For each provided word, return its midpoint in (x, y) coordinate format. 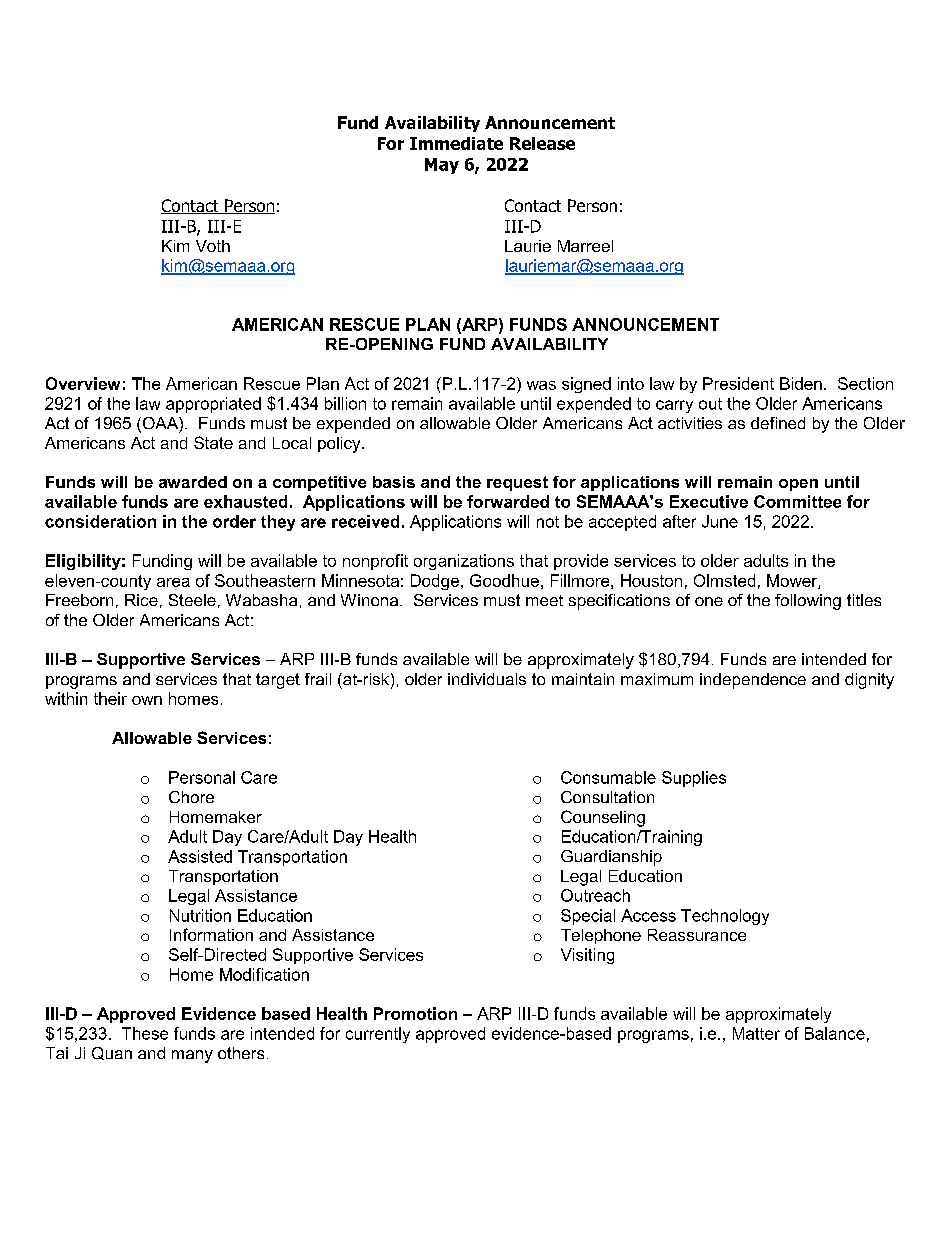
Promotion (415, 1013)
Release (542, 143)
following (808, 602)
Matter (756, 1033)
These (145, 1033)
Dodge (436, 582)
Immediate (456, 143)
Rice (141, 600)
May (442, 166)
